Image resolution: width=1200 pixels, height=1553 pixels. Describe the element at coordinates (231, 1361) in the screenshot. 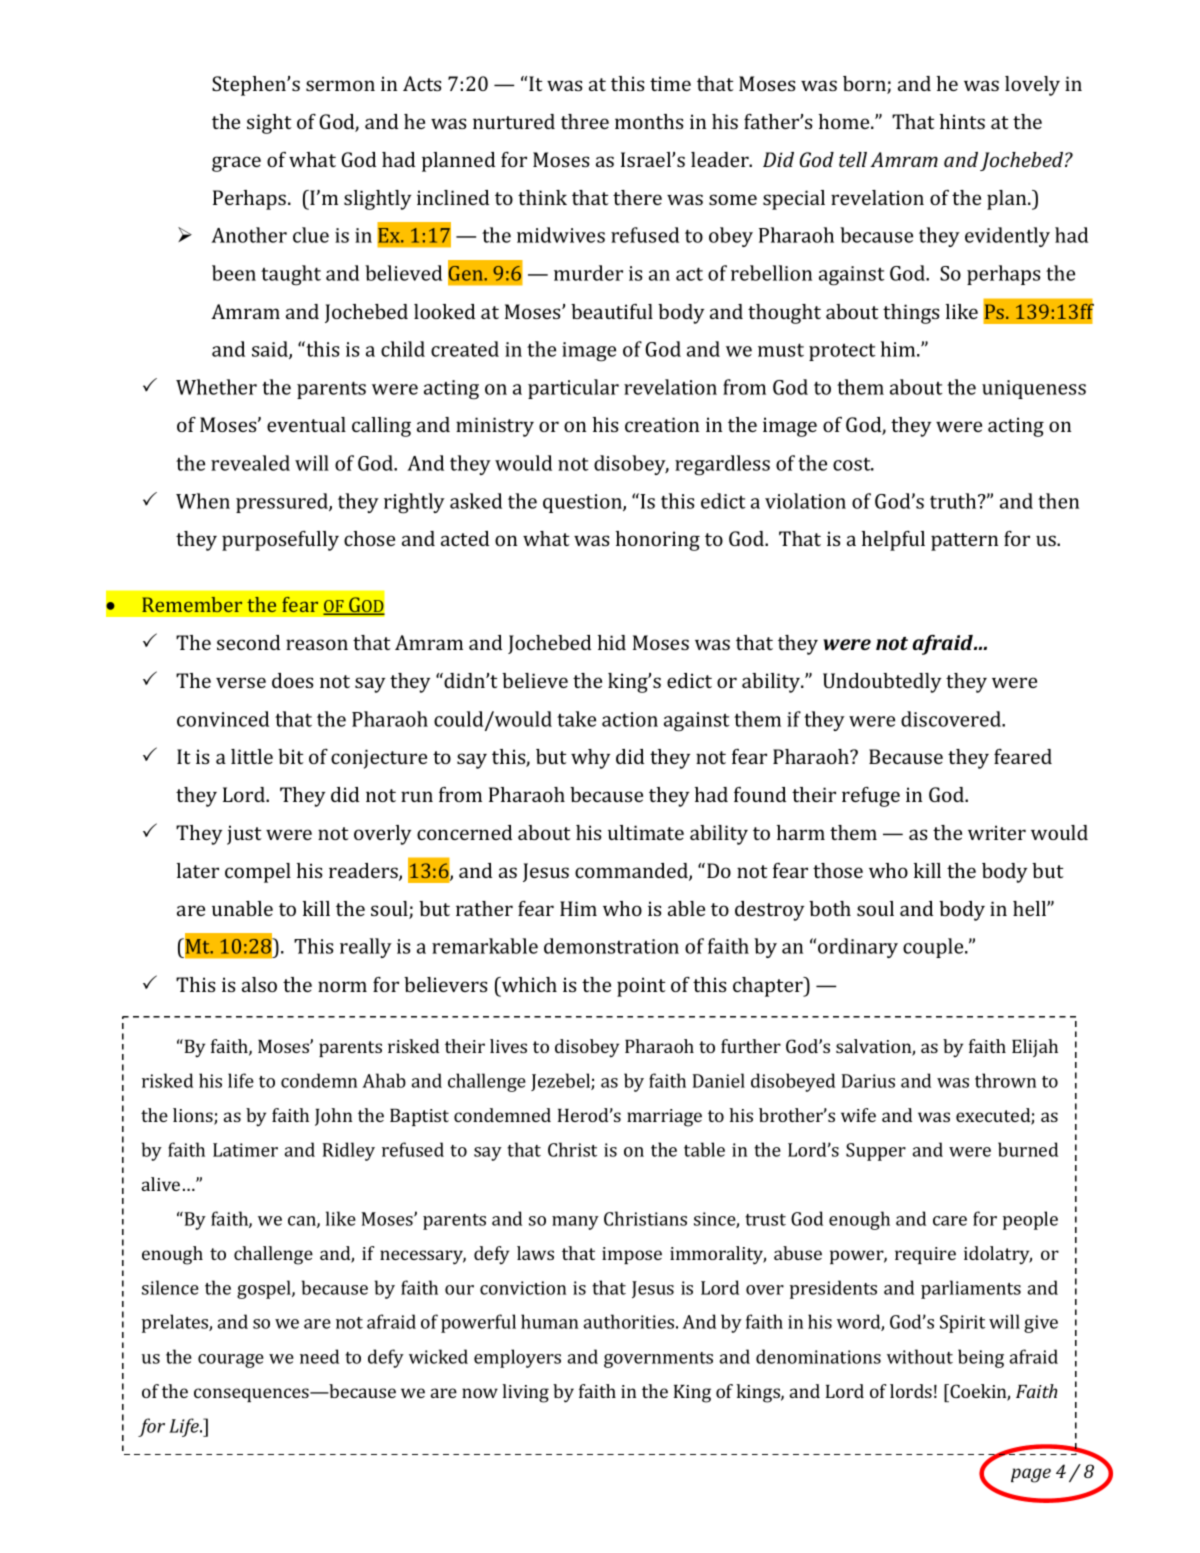

I see `courage` at that location.
